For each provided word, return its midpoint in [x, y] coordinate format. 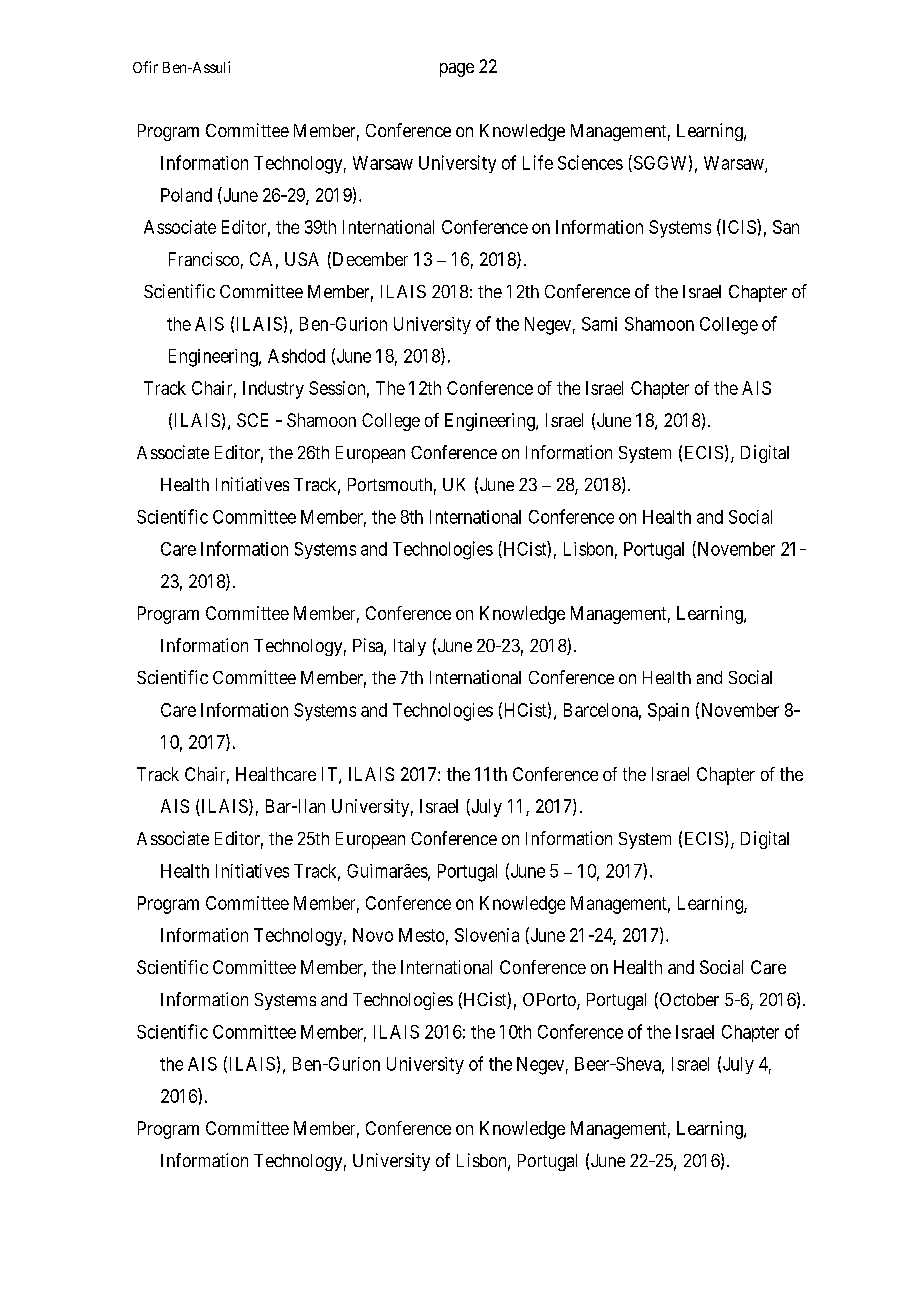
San [786, 227]
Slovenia [487, 935]
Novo [373, 935]
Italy [410, 647]
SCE [252, 420]
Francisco [204, 259]
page [457, 70]
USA [302, 259]
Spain [668, 712]
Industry [273, 390]
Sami [599, 324]
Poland [186, 195]
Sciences [590, 162]
